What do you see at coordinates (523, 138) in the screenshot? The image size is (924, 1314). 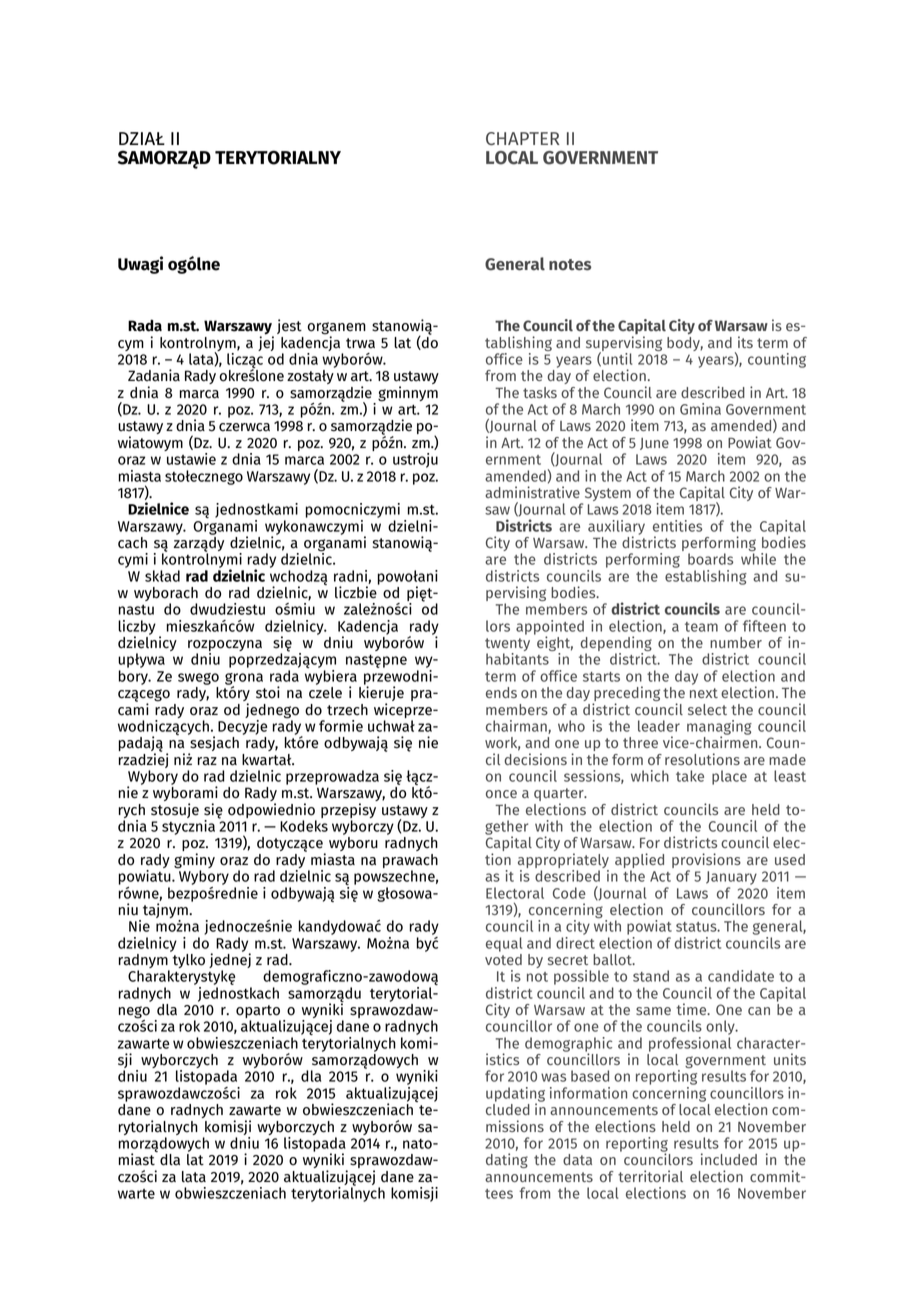 I see `CHAPTER` at bounding box center [523, 138].
